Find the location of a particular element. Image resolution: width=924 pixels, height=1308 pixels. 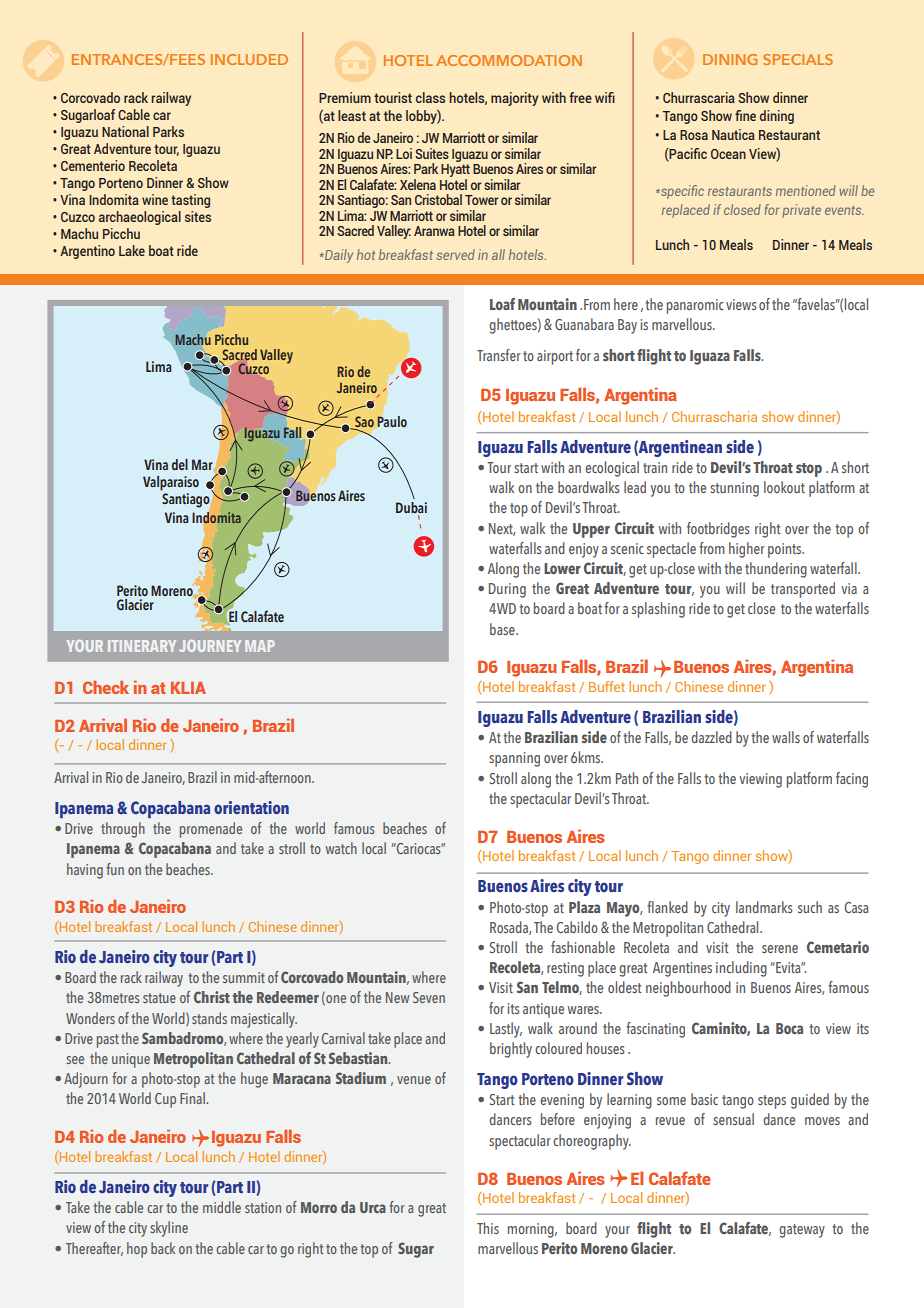

gateway is located at coordinates (802, 1231).
